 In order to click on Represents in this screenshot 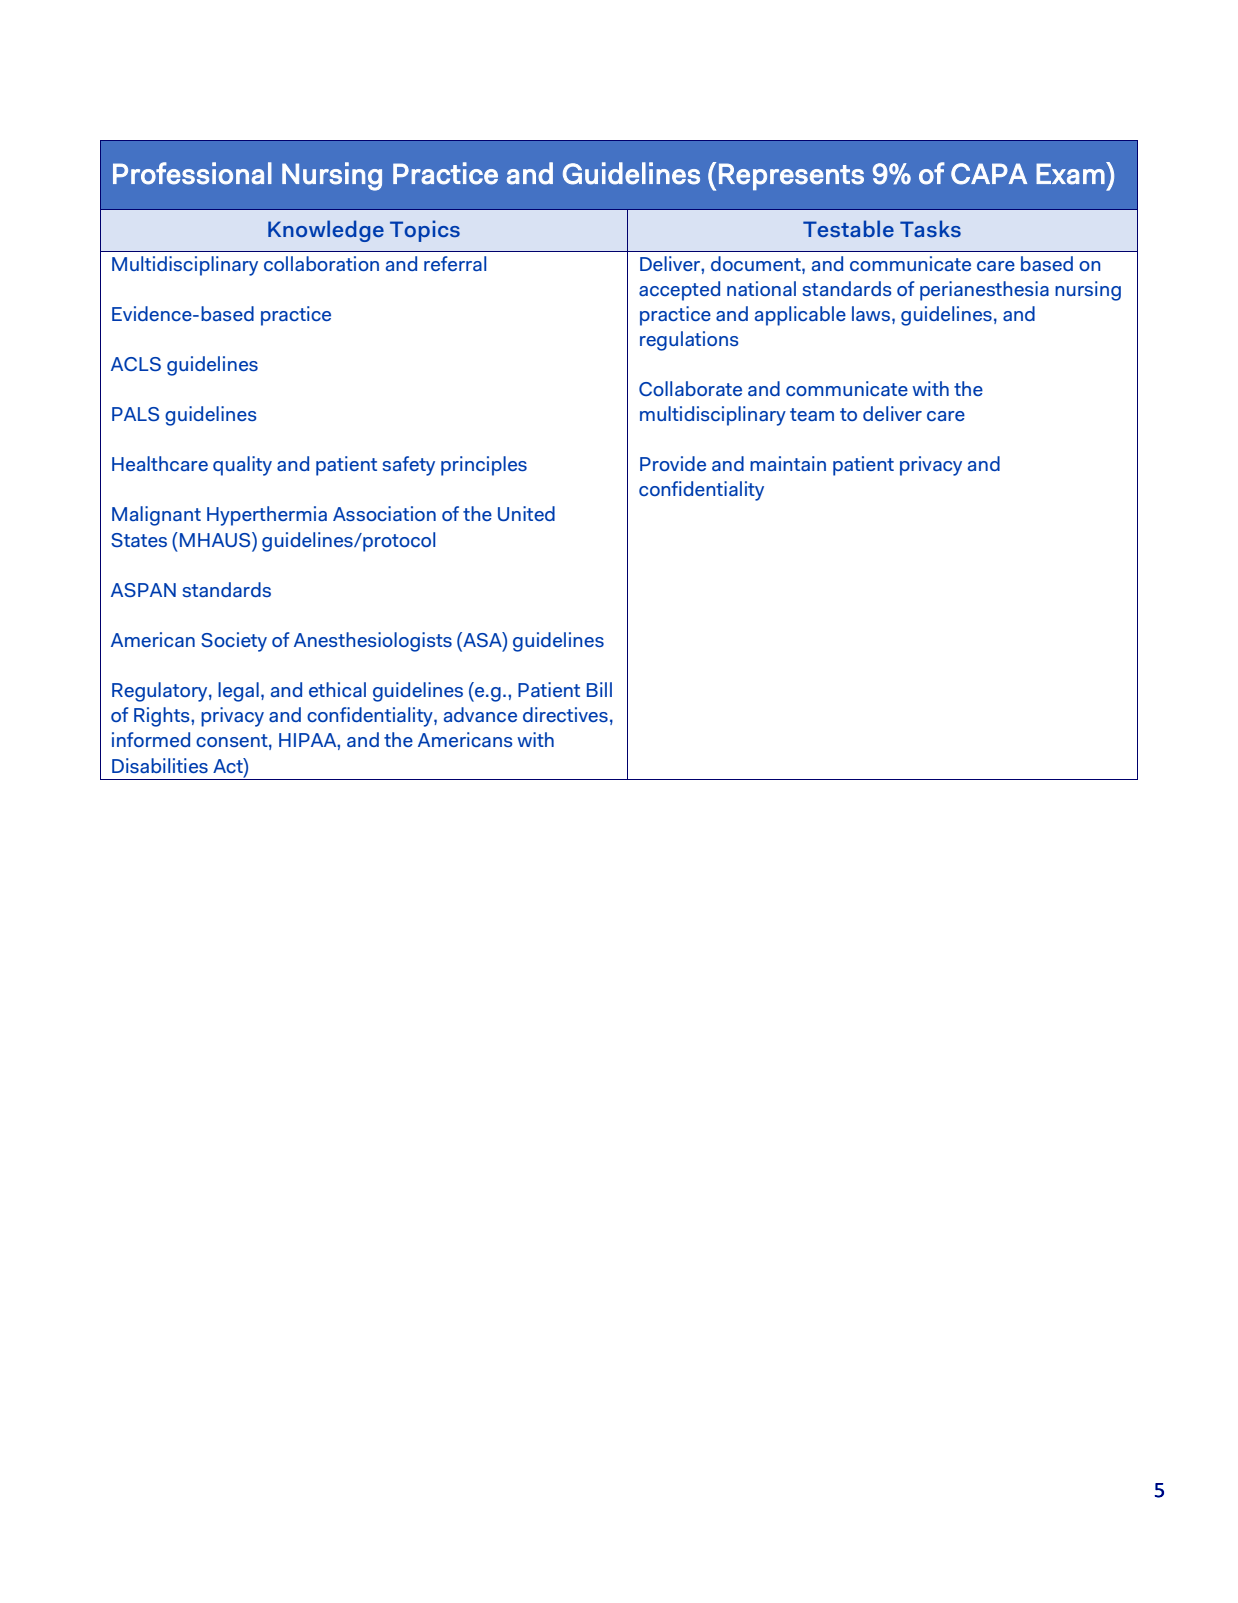, I will do `click(791, 176)`.
